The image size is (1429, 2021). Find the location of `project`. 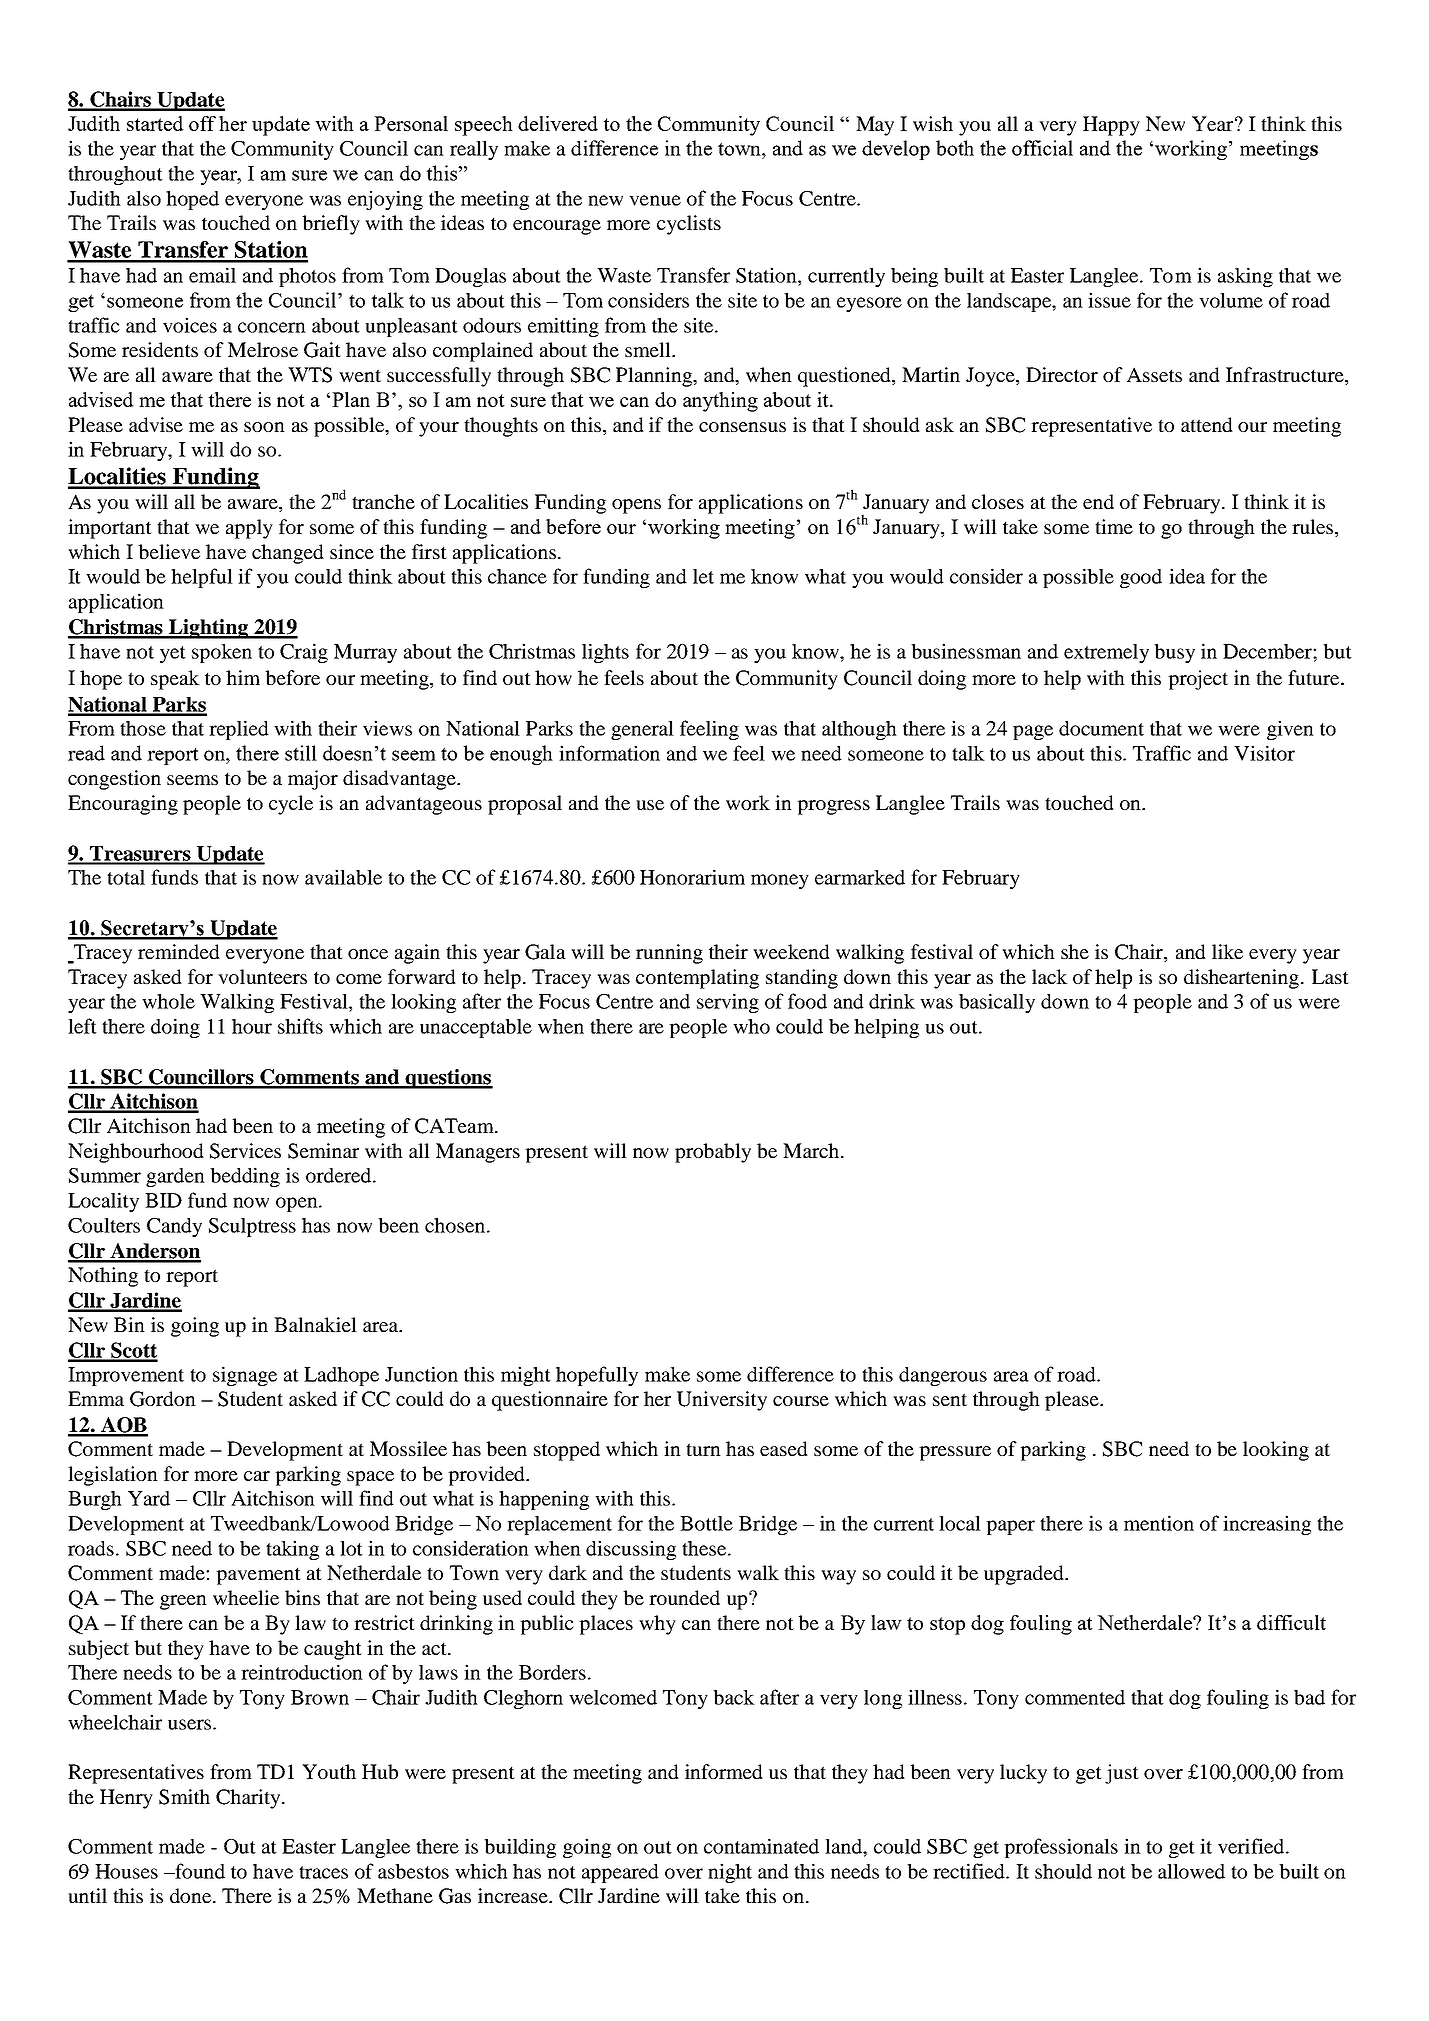

project is located at coordinates (1198, 680).
